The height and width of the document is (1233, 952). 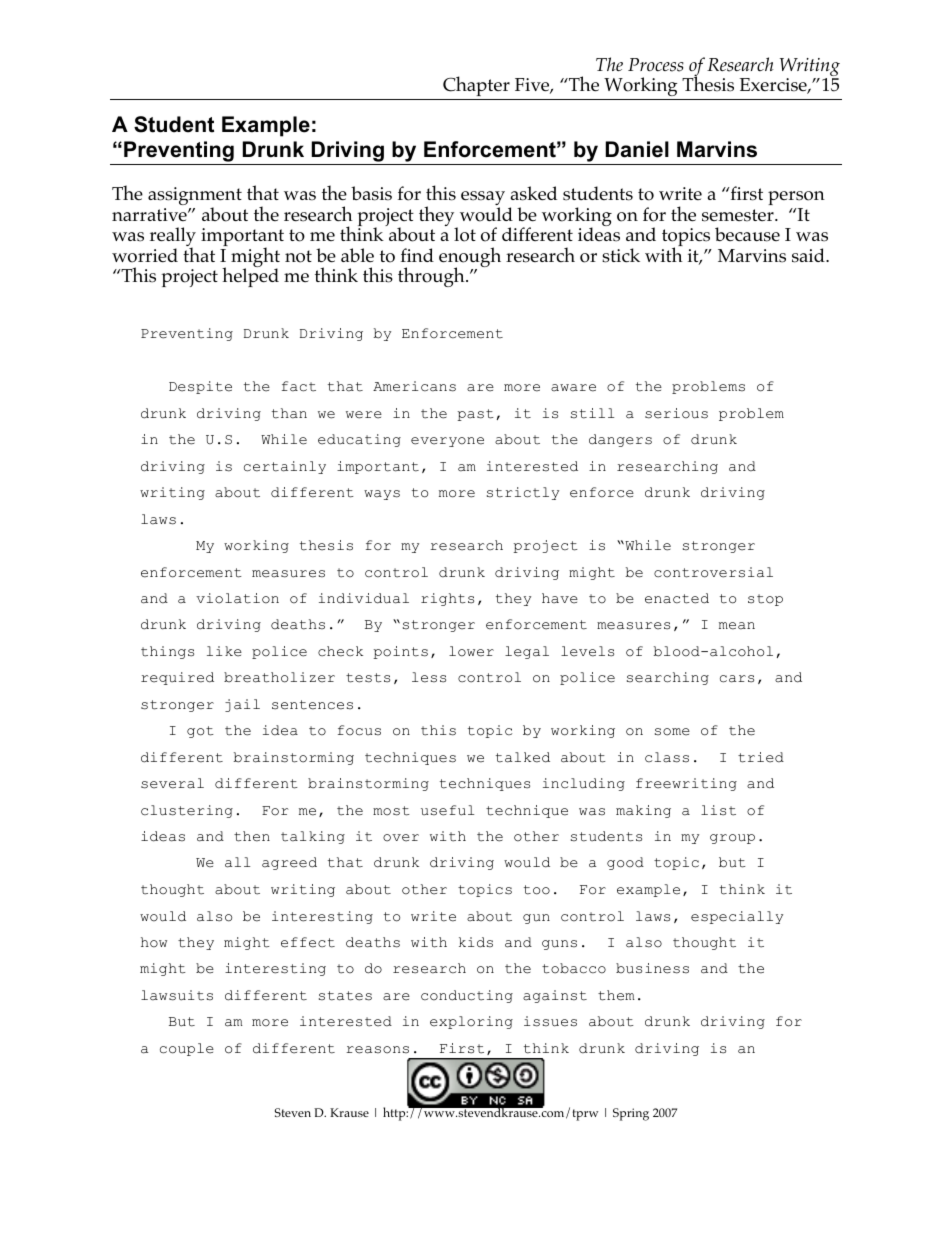 I want to click on useful, so click(x=447, y=810).
